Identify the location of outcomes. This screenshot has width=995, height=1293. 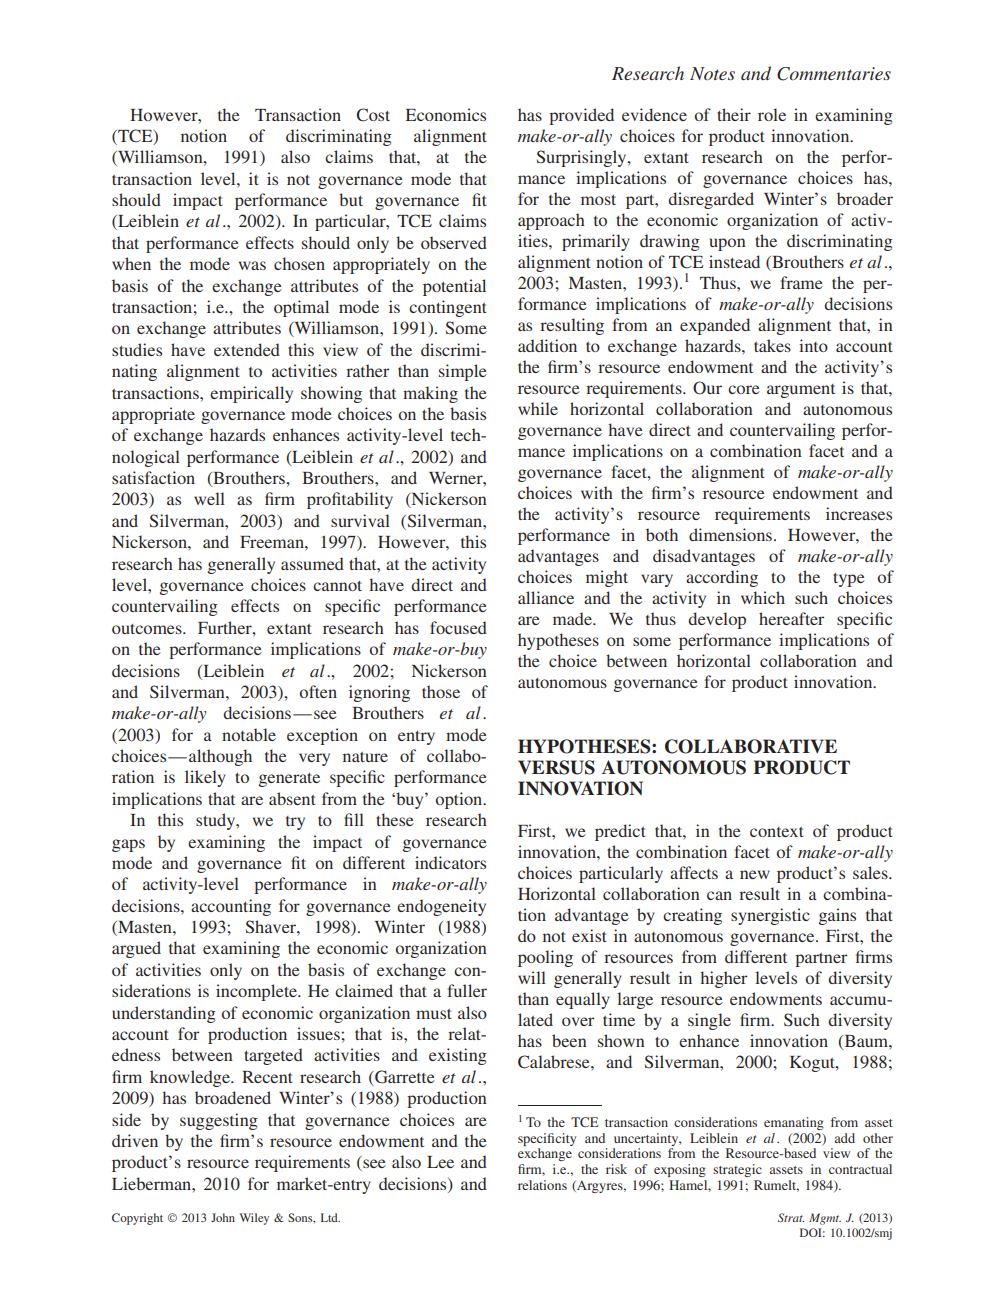
(148, 629).
